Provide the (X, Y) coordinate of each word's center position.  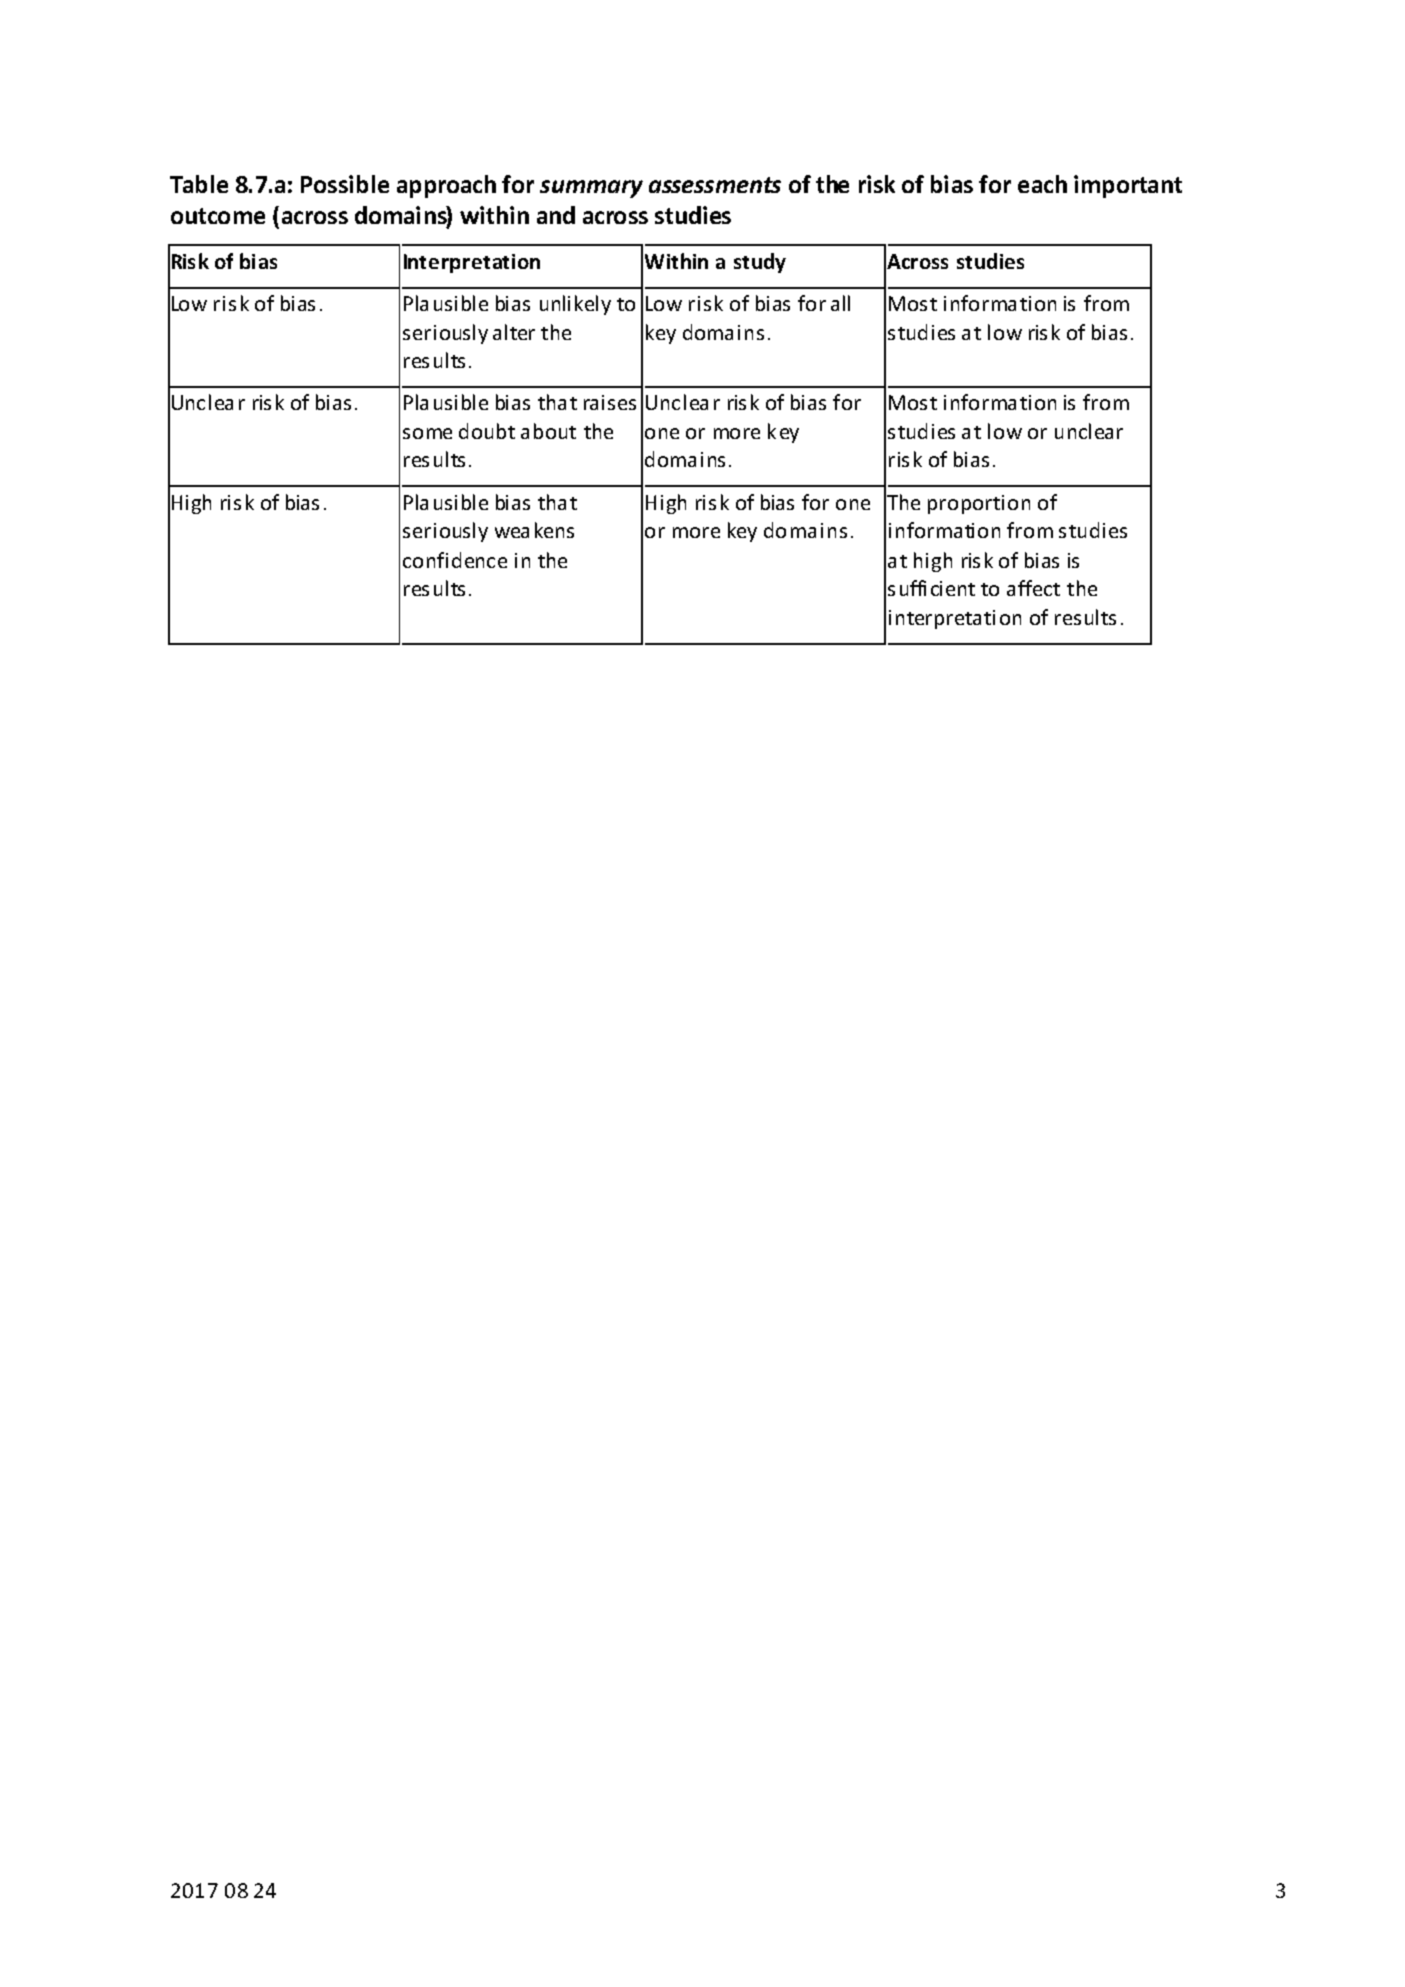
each (1042, 184)
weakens (534, 530)
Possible (345, 184)
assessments (715, 185)
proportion (979, 504)
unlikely (575, 305)
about (548, 431)
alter (514, 332)
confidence (455, 560)
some (427, 433)
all (840, 303)
